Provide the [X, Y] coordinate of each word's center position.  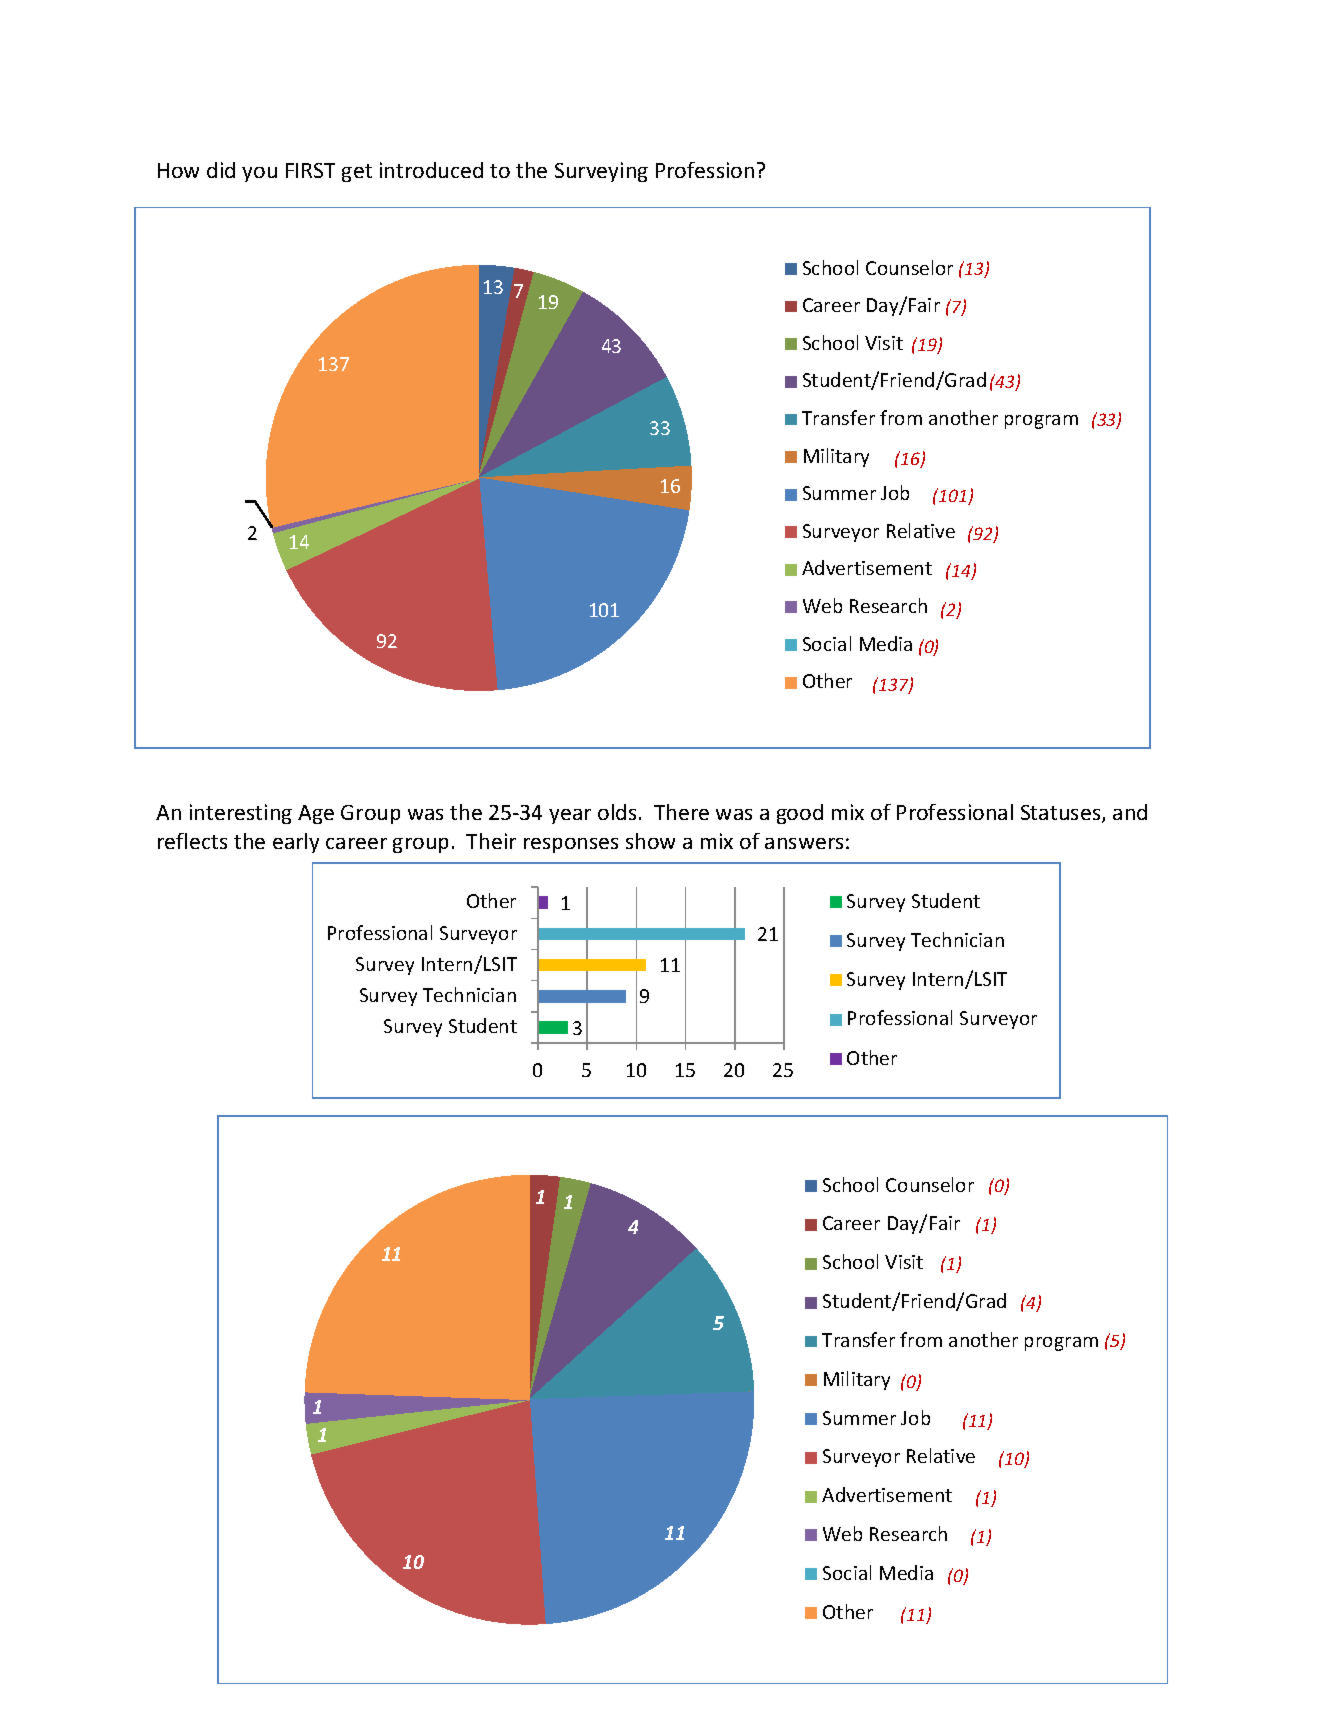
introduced [431, 170]
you [259, 174]
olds [617, 812]
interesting [241, 814]
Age [316, 814]
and [1130, 812]
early [296, 843]
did [221, 170]
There [681, 812]
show [650, 841]
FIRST [310, 170]
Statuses [1062, 814]
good [800, 814]
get [357, 173]
